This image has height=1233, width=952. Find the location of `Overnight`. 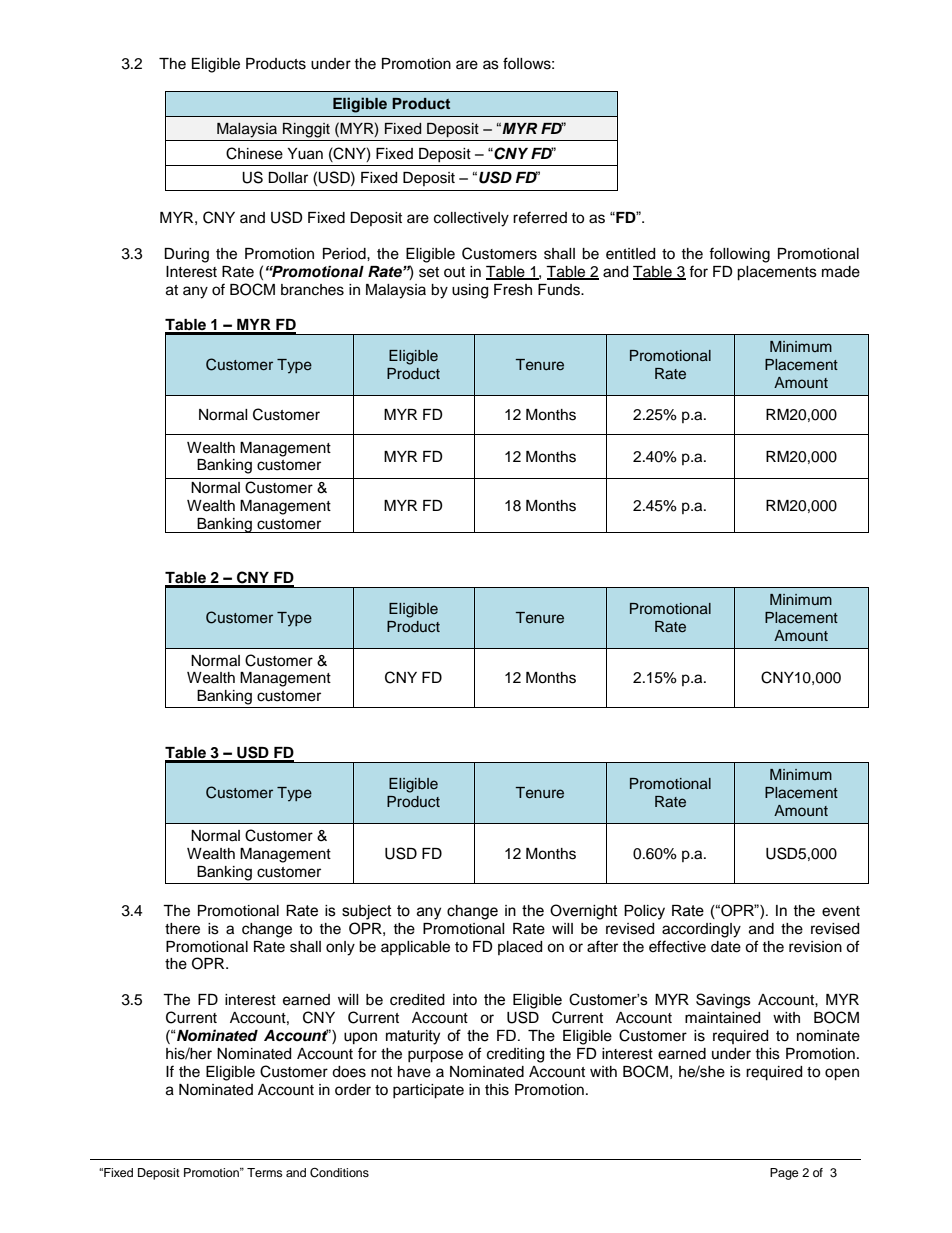

Overnight is located at coordinates (584, 912).
